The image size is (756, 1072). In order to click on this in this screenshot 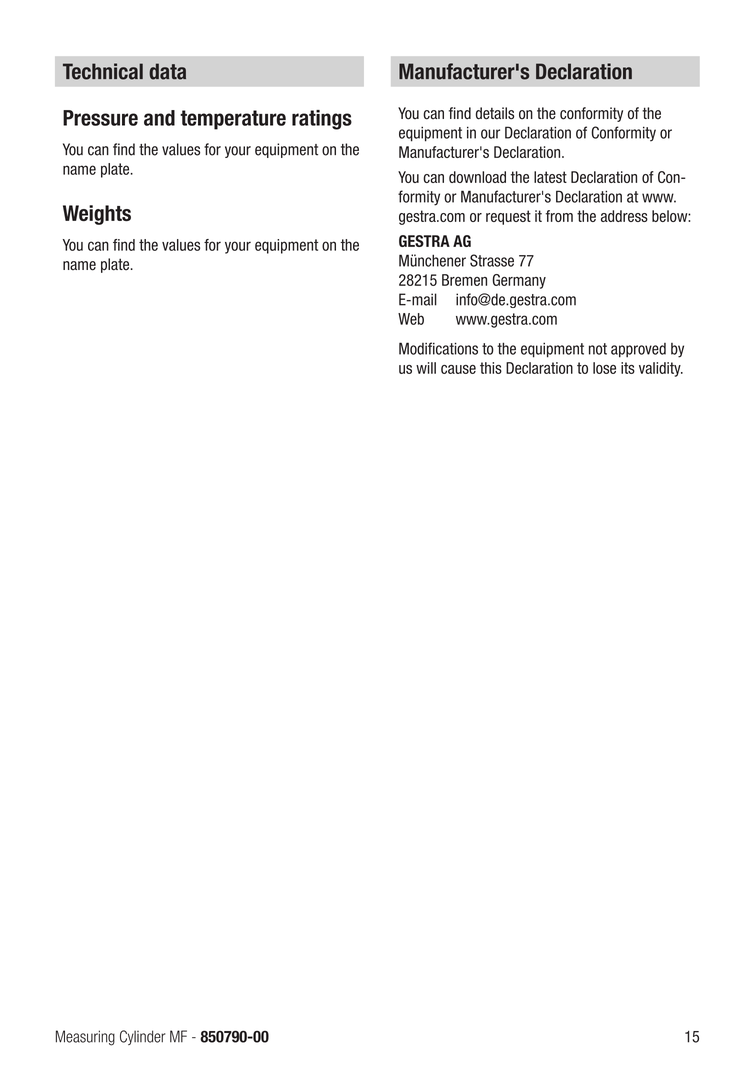, I will do `click(491, 368)`.
